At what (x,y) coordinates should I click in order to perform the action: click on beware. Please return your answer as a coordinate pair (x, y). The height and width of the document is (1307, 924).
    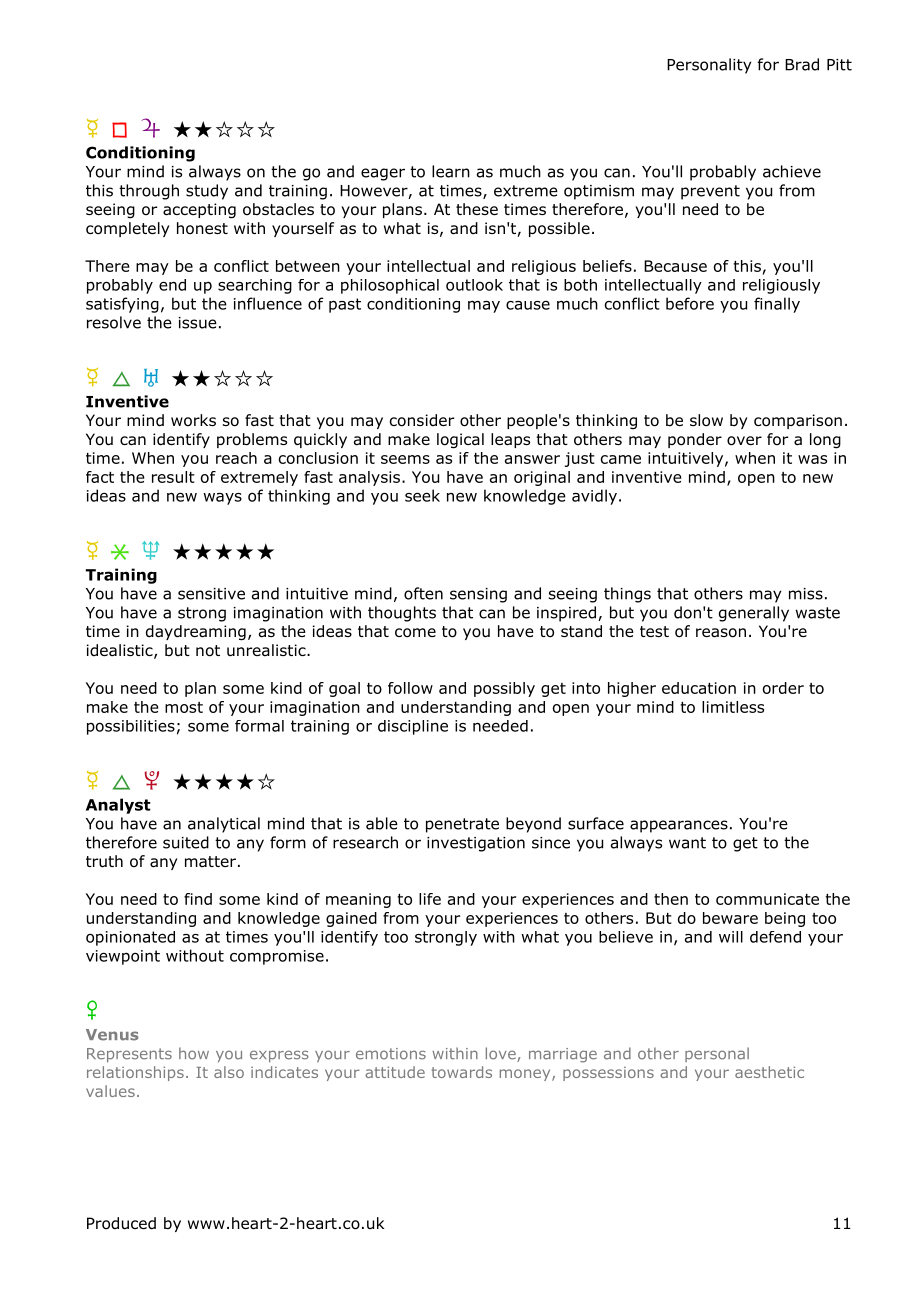
    Looking at the image, I should click on (730, 918).
